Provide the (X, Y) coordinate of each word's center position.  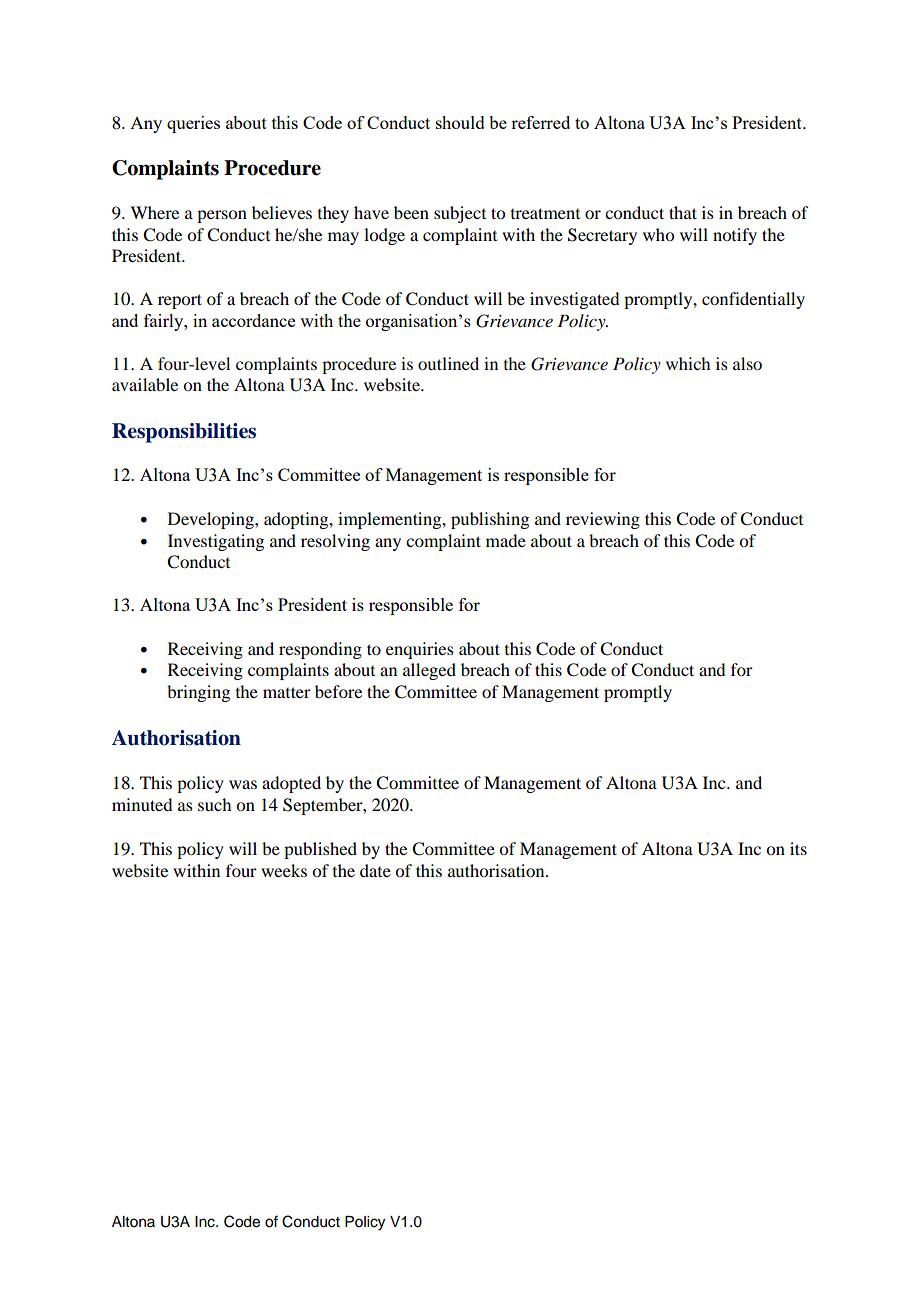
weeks (284, 870)
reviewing (603, 520)
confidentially (753, 300)
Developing (212, 520)
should (460, 122)
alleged (429, 671)
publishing (490, 520)
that (683, 212)
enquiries (420, 650)
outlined (448, 363)
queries (193, 124)
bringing (198, 693)
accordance (253, 320)
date (375, 870)
